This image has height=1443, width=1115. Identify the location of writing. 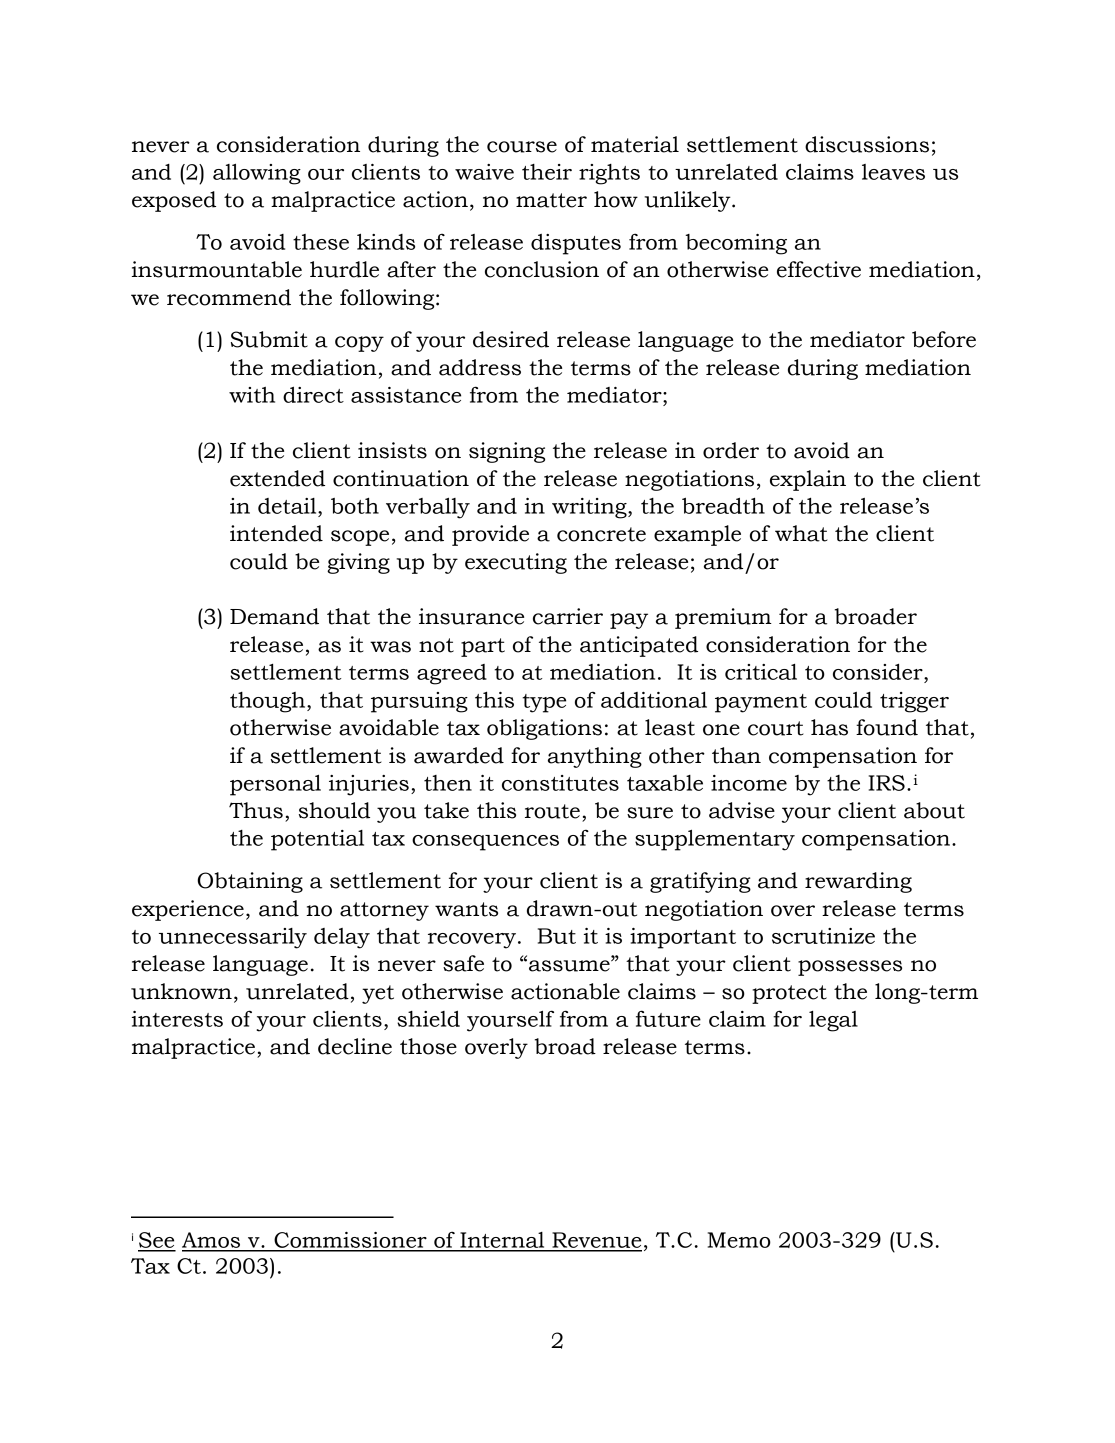
(590, 508).
